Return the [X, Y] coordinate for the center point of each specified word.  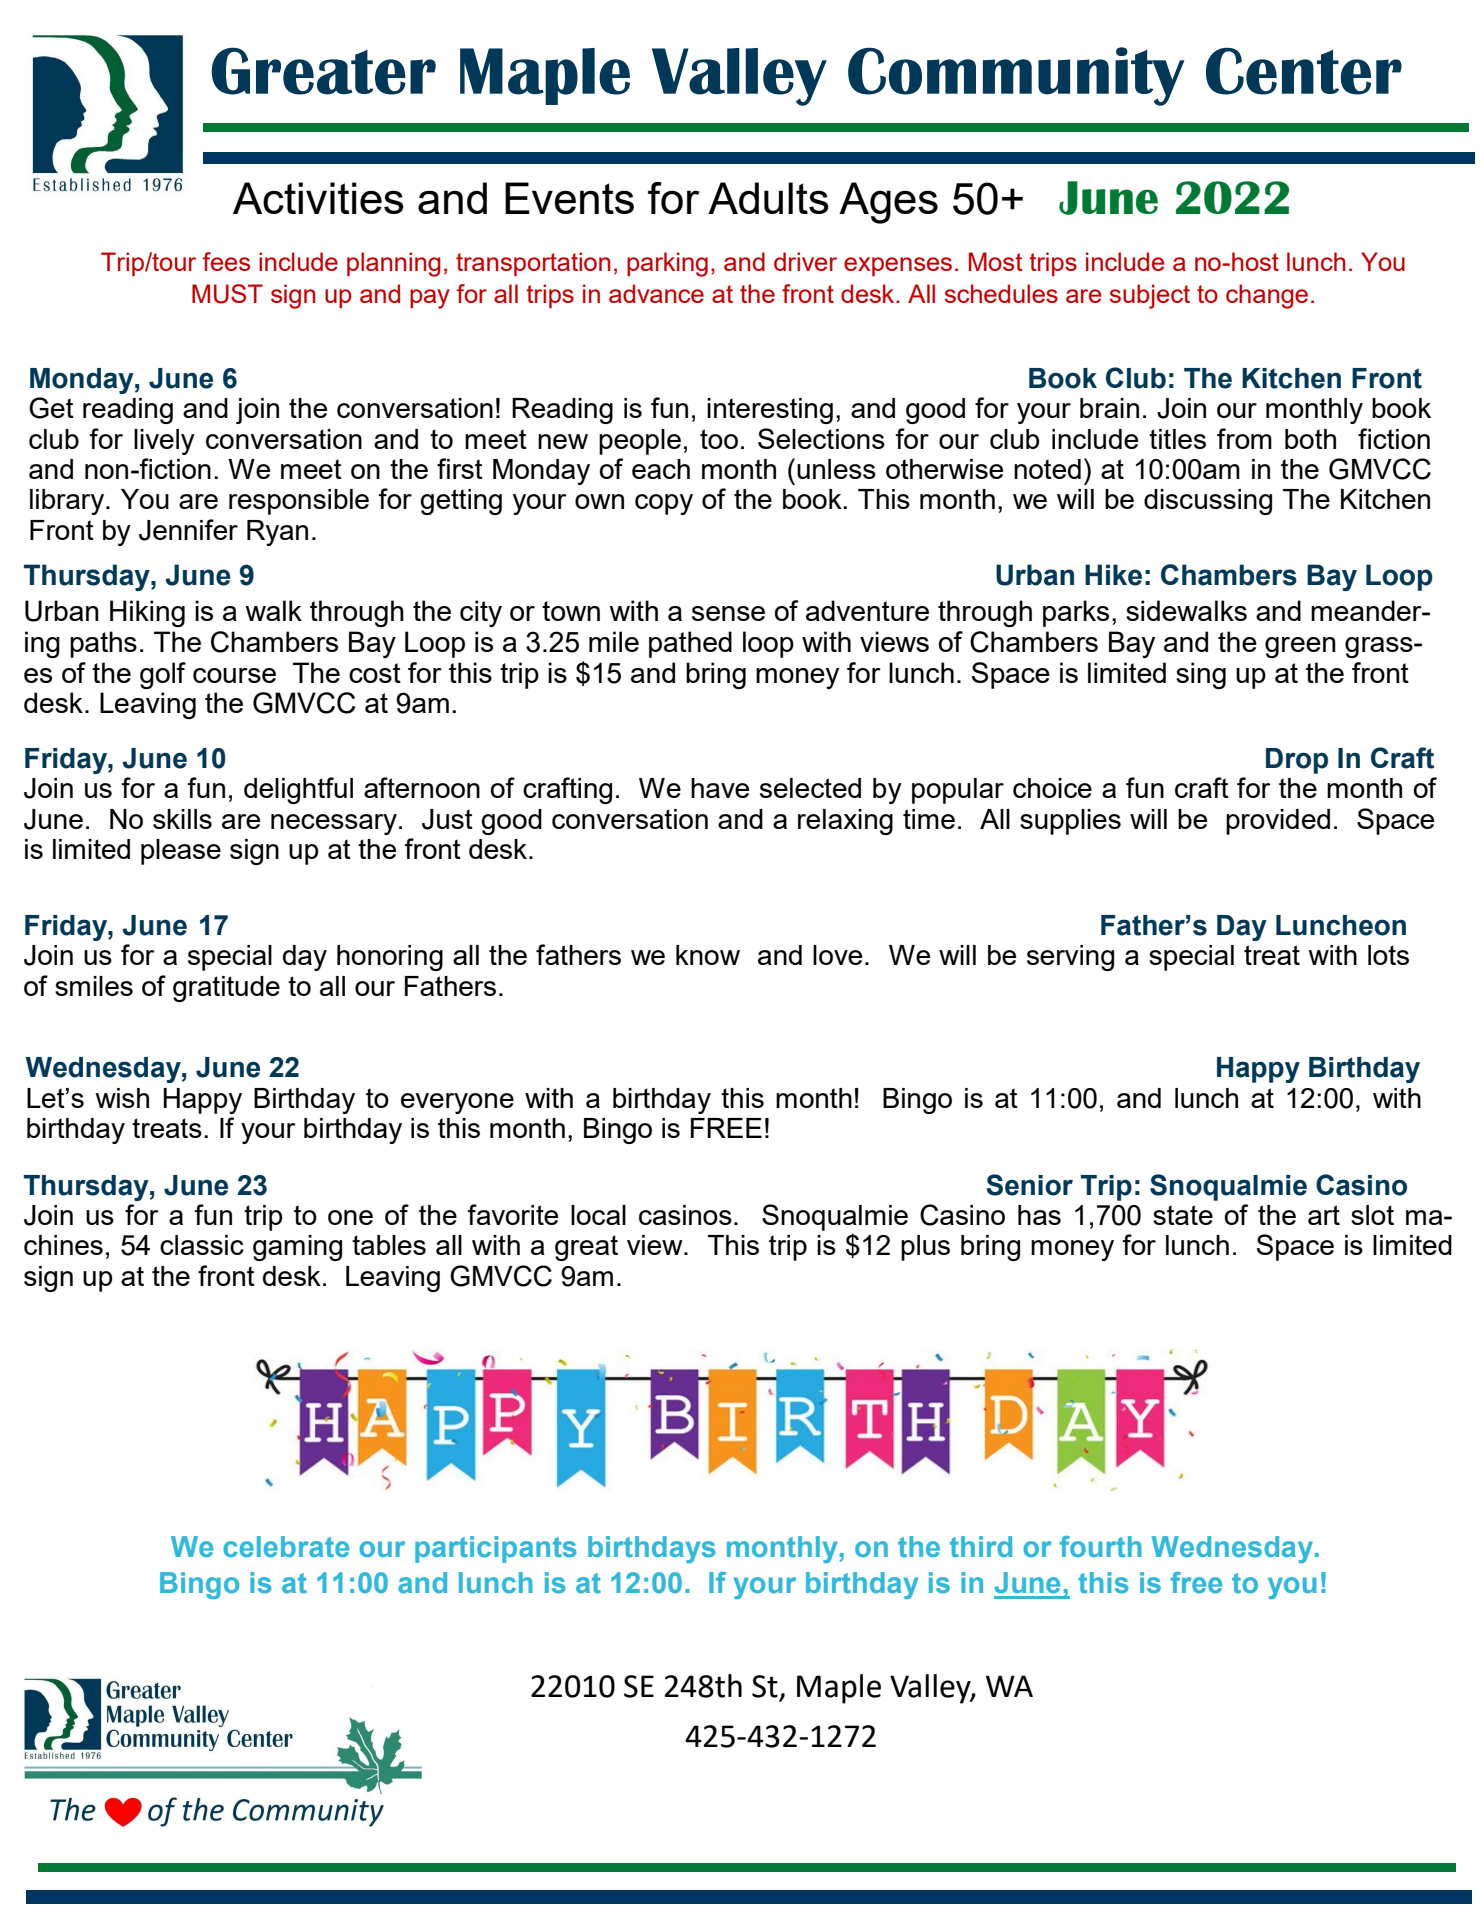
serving [1070, 958]
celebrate [286, 1547]
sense [728, 613]
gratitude [226, 989]
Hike [1113, 575]
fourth [1101, 1547]
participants [496, 1549]
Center [1304, 71]
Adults [768, 198]
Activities [318, 198]
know [708, 955]
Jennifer [188, 530]
